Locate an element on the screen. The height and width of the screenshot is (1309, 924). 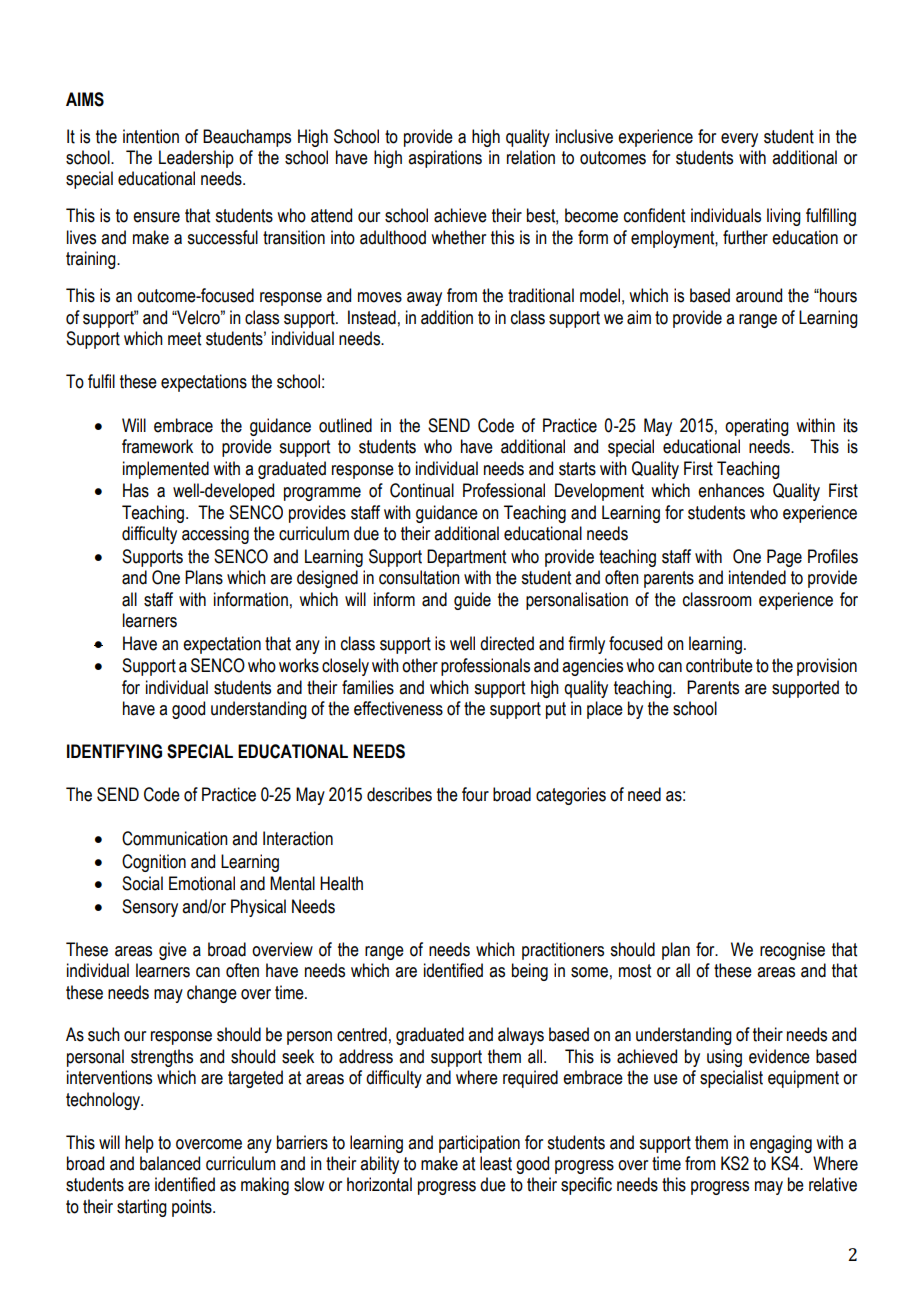
directed is located at coordinates (507, 643).
